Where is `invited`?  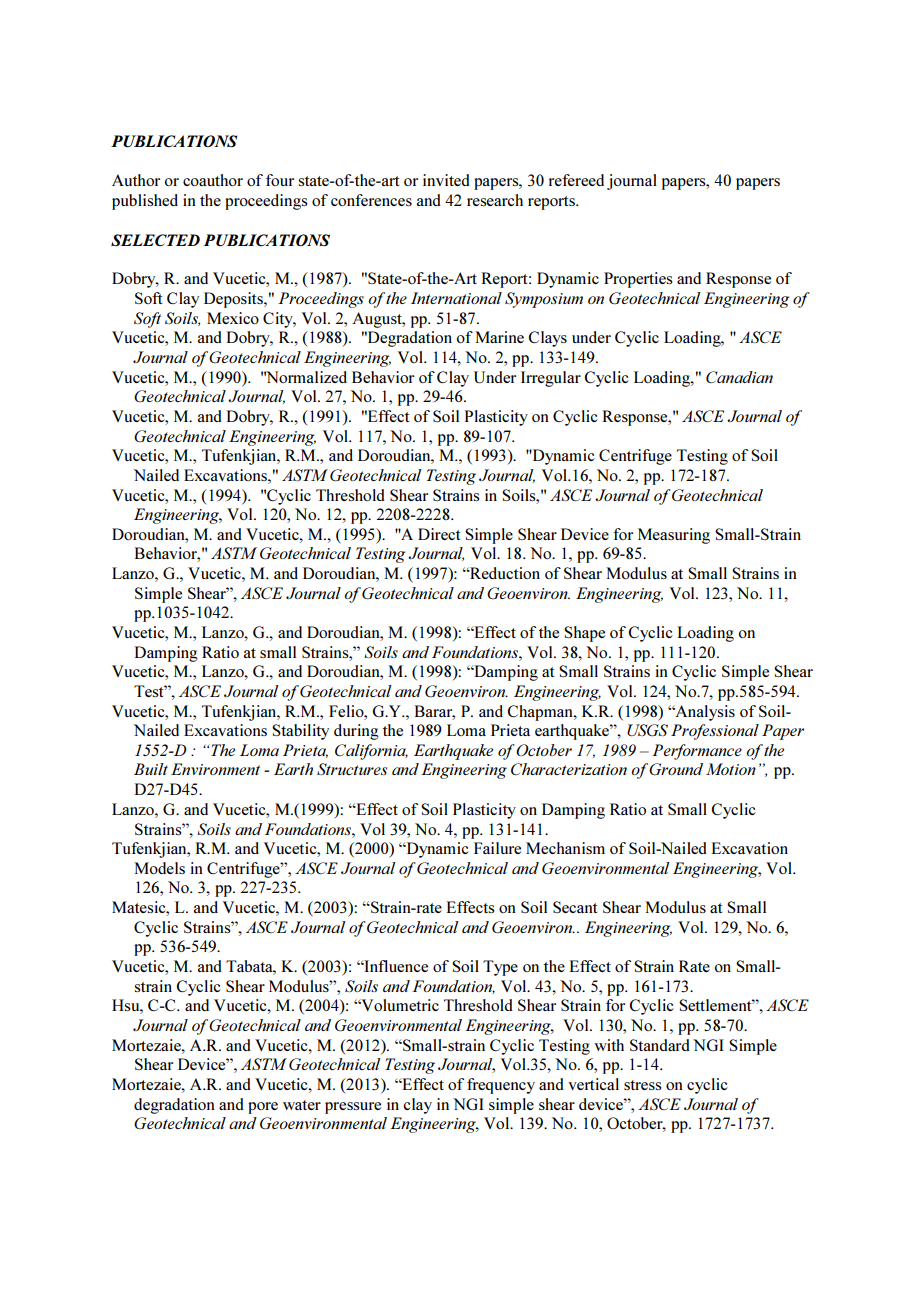
invited is located at coordinates (446, 180).
